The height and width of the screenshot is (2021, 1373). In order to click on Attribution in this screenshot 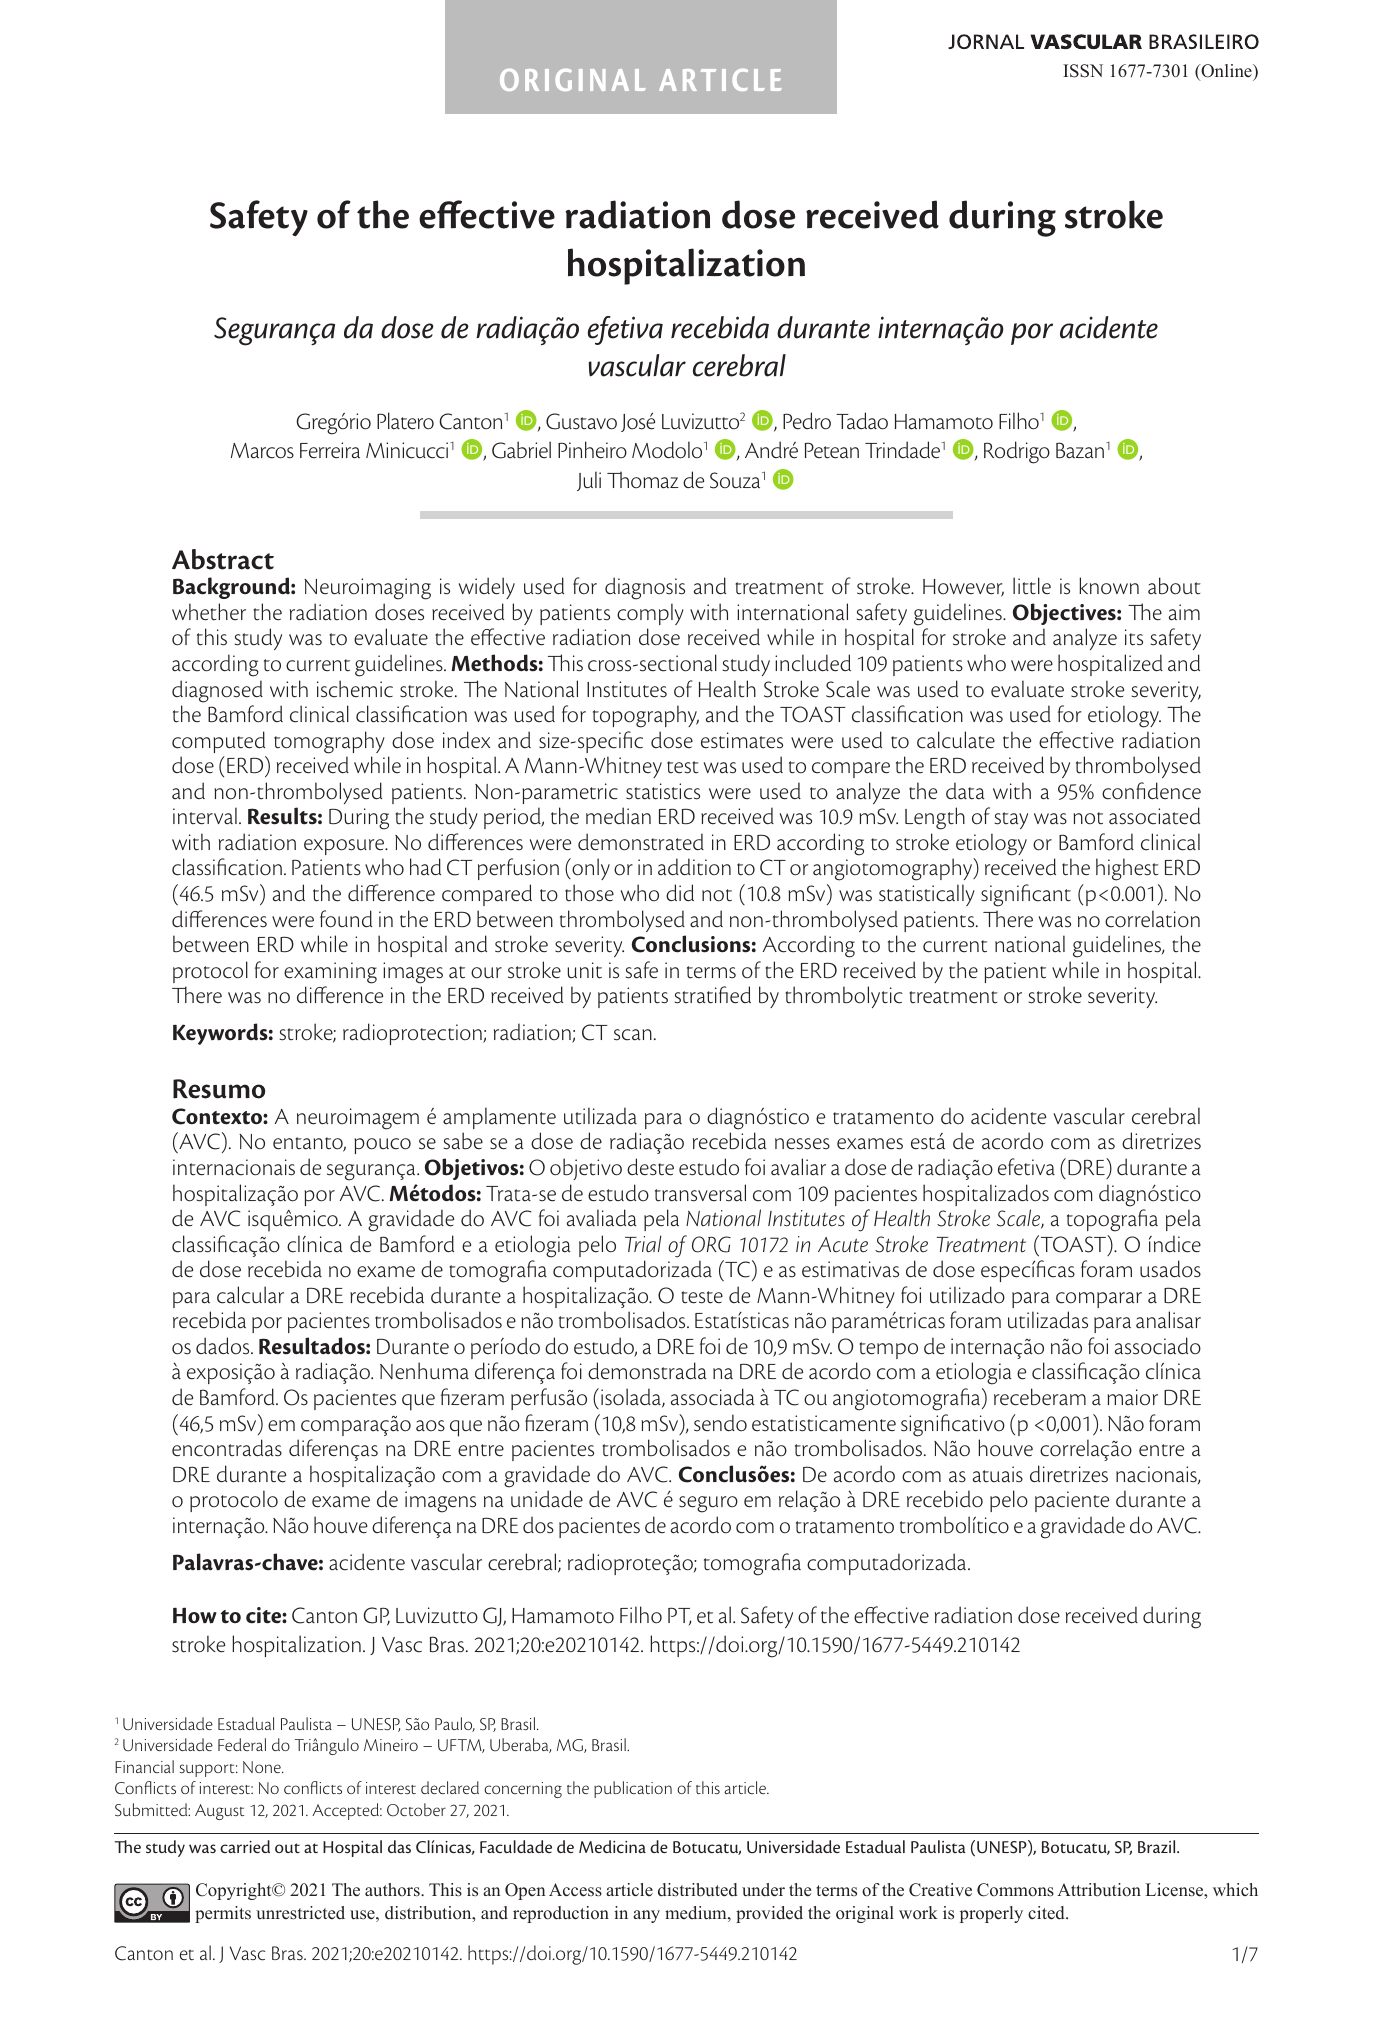, I will do `click(1099, 1890)`.
